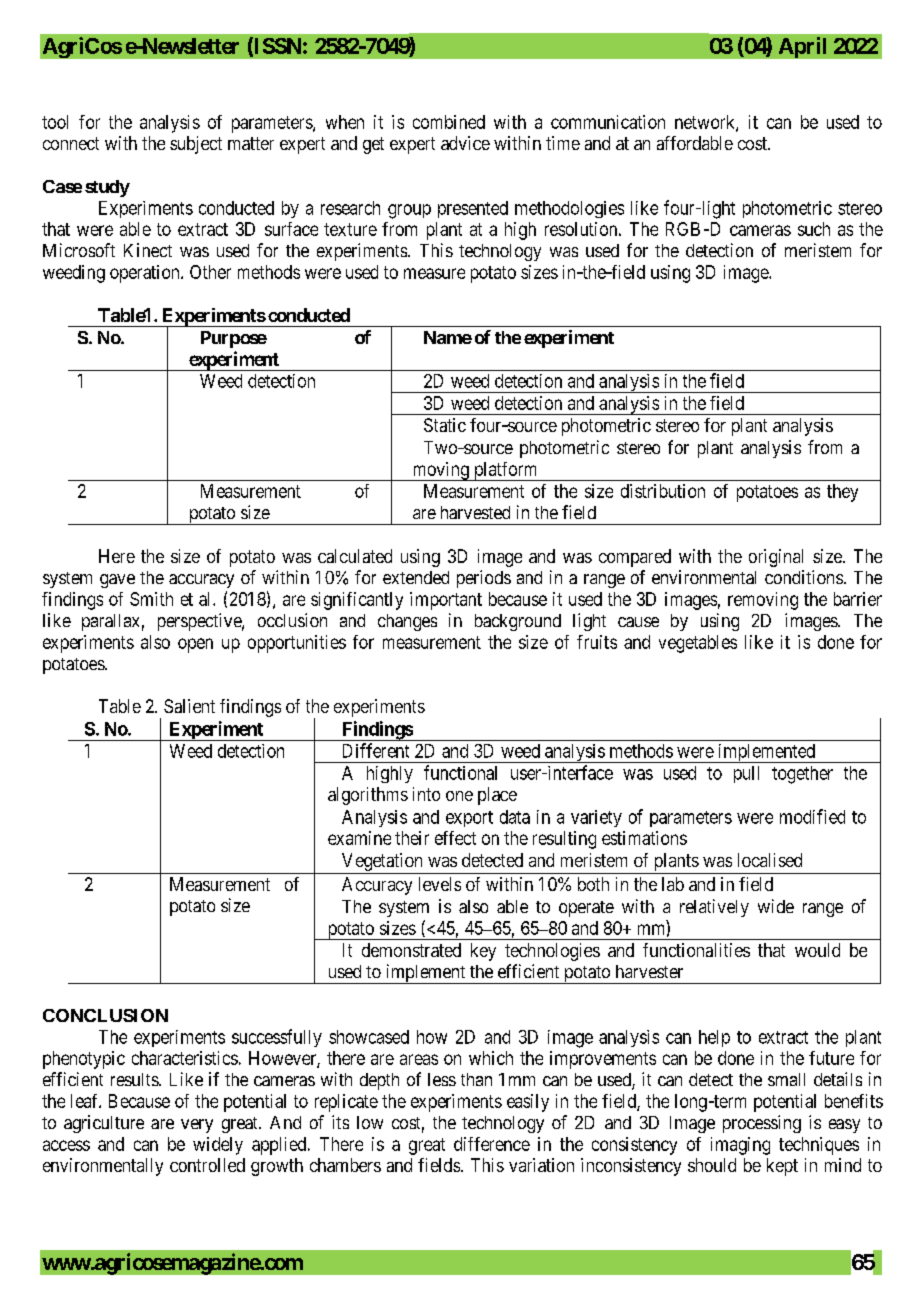 The width and height of the screenshot is (924, 1308). Describe the element at coordinates (814, 229) in the screenshot. I see `such` at that location.
